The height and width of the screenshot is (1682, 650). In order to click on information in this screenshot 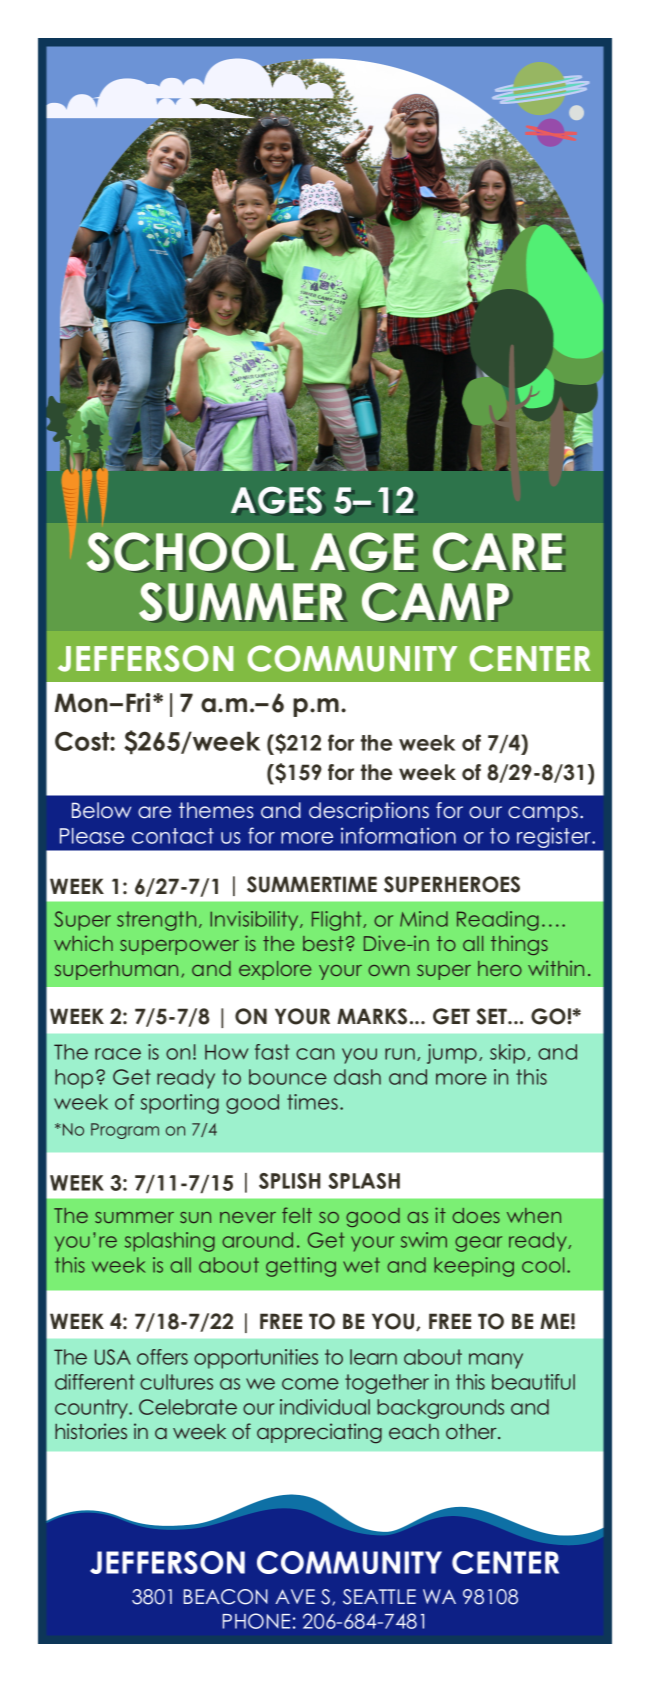, I will do `click(398, 835)`.
